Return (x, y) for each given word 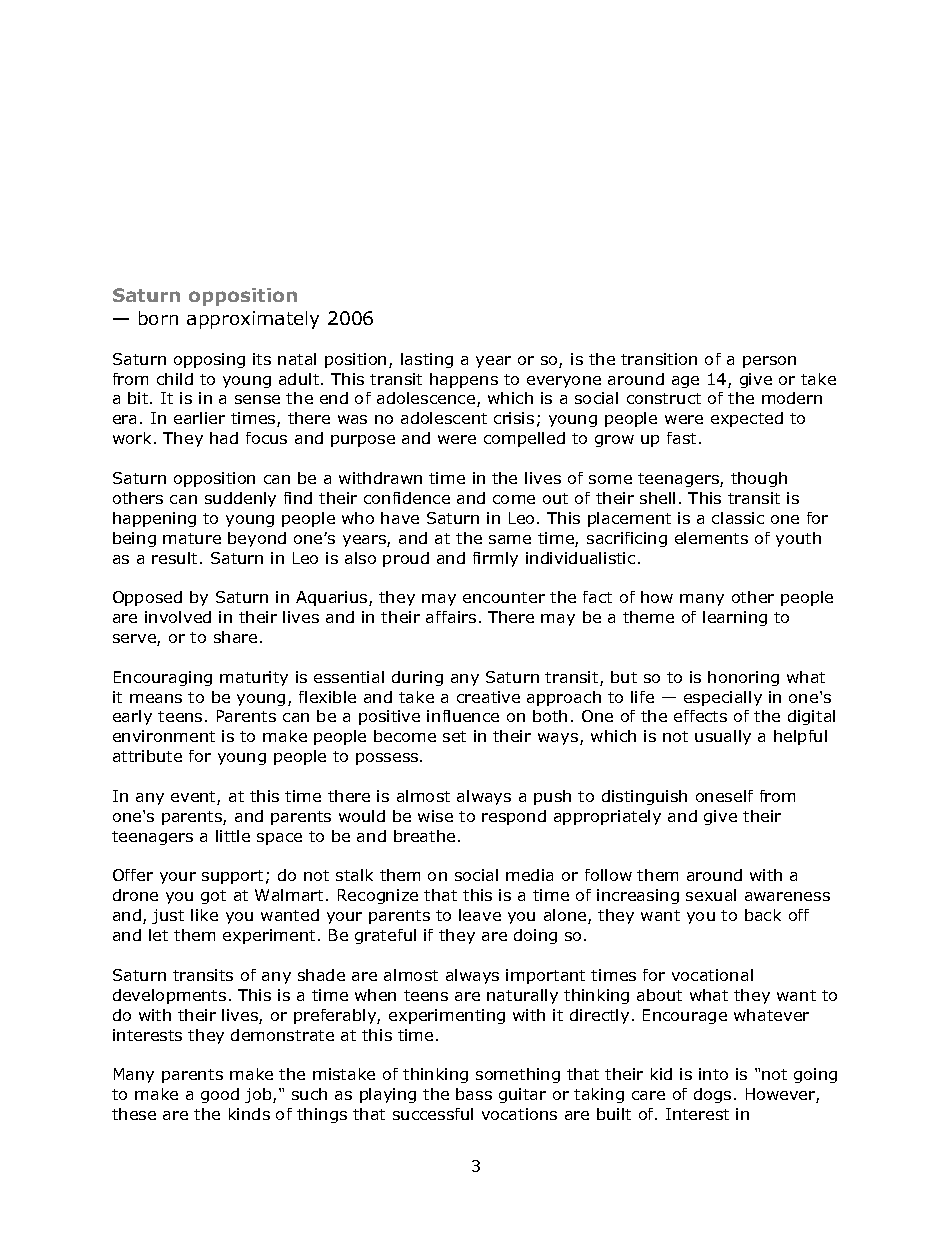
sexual (711, 895)
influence (463, 716)
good (220, 1095)
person (769, 362)
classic (738, 518)
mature (192, 538)
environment (164, 736)
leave (480, 915)
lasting (427, 360)
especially (723, 698)
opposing (209, 360)
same (510, 539)
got (213, 897)
